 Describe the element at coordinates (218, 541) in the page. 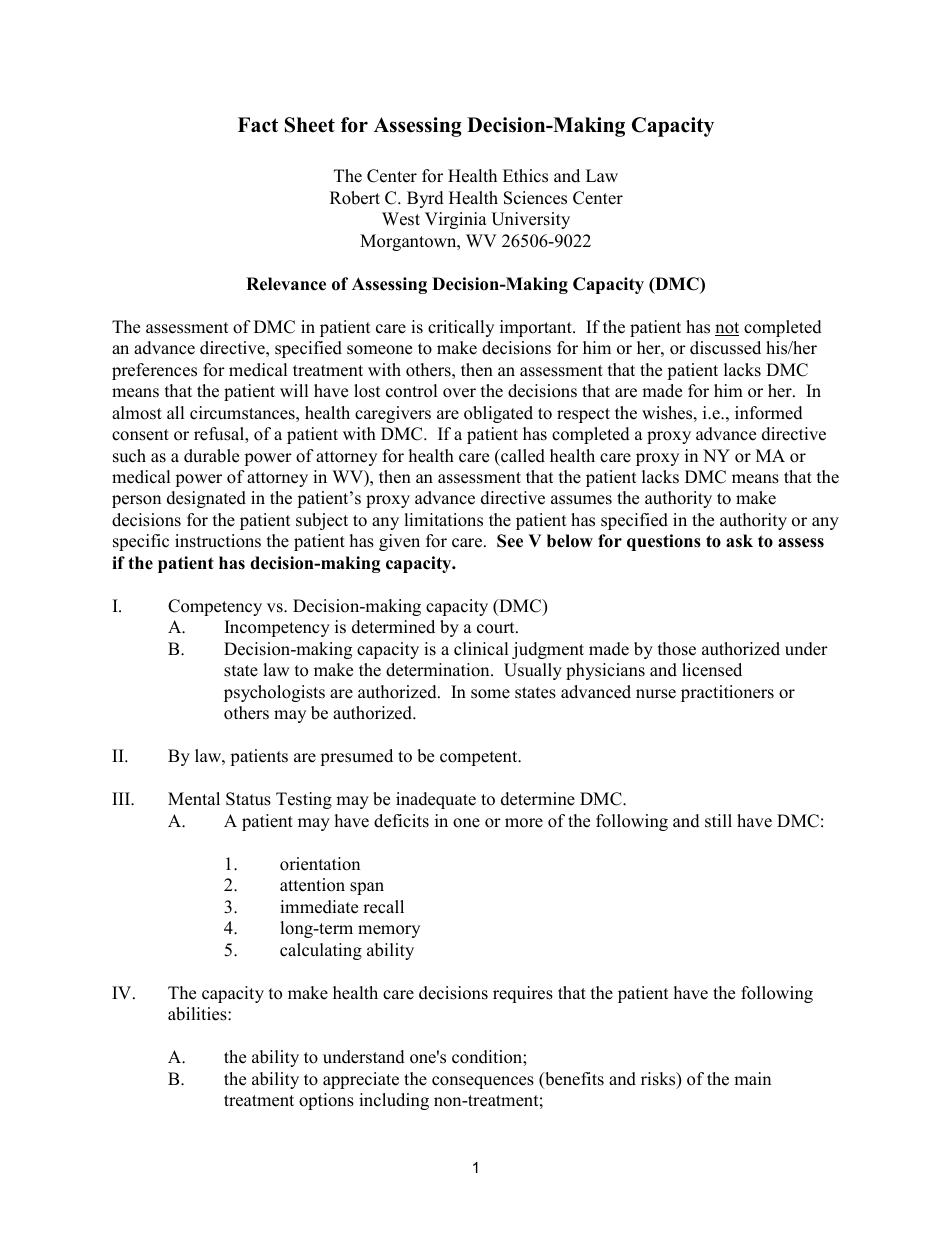

I see `instructions` at that location.
